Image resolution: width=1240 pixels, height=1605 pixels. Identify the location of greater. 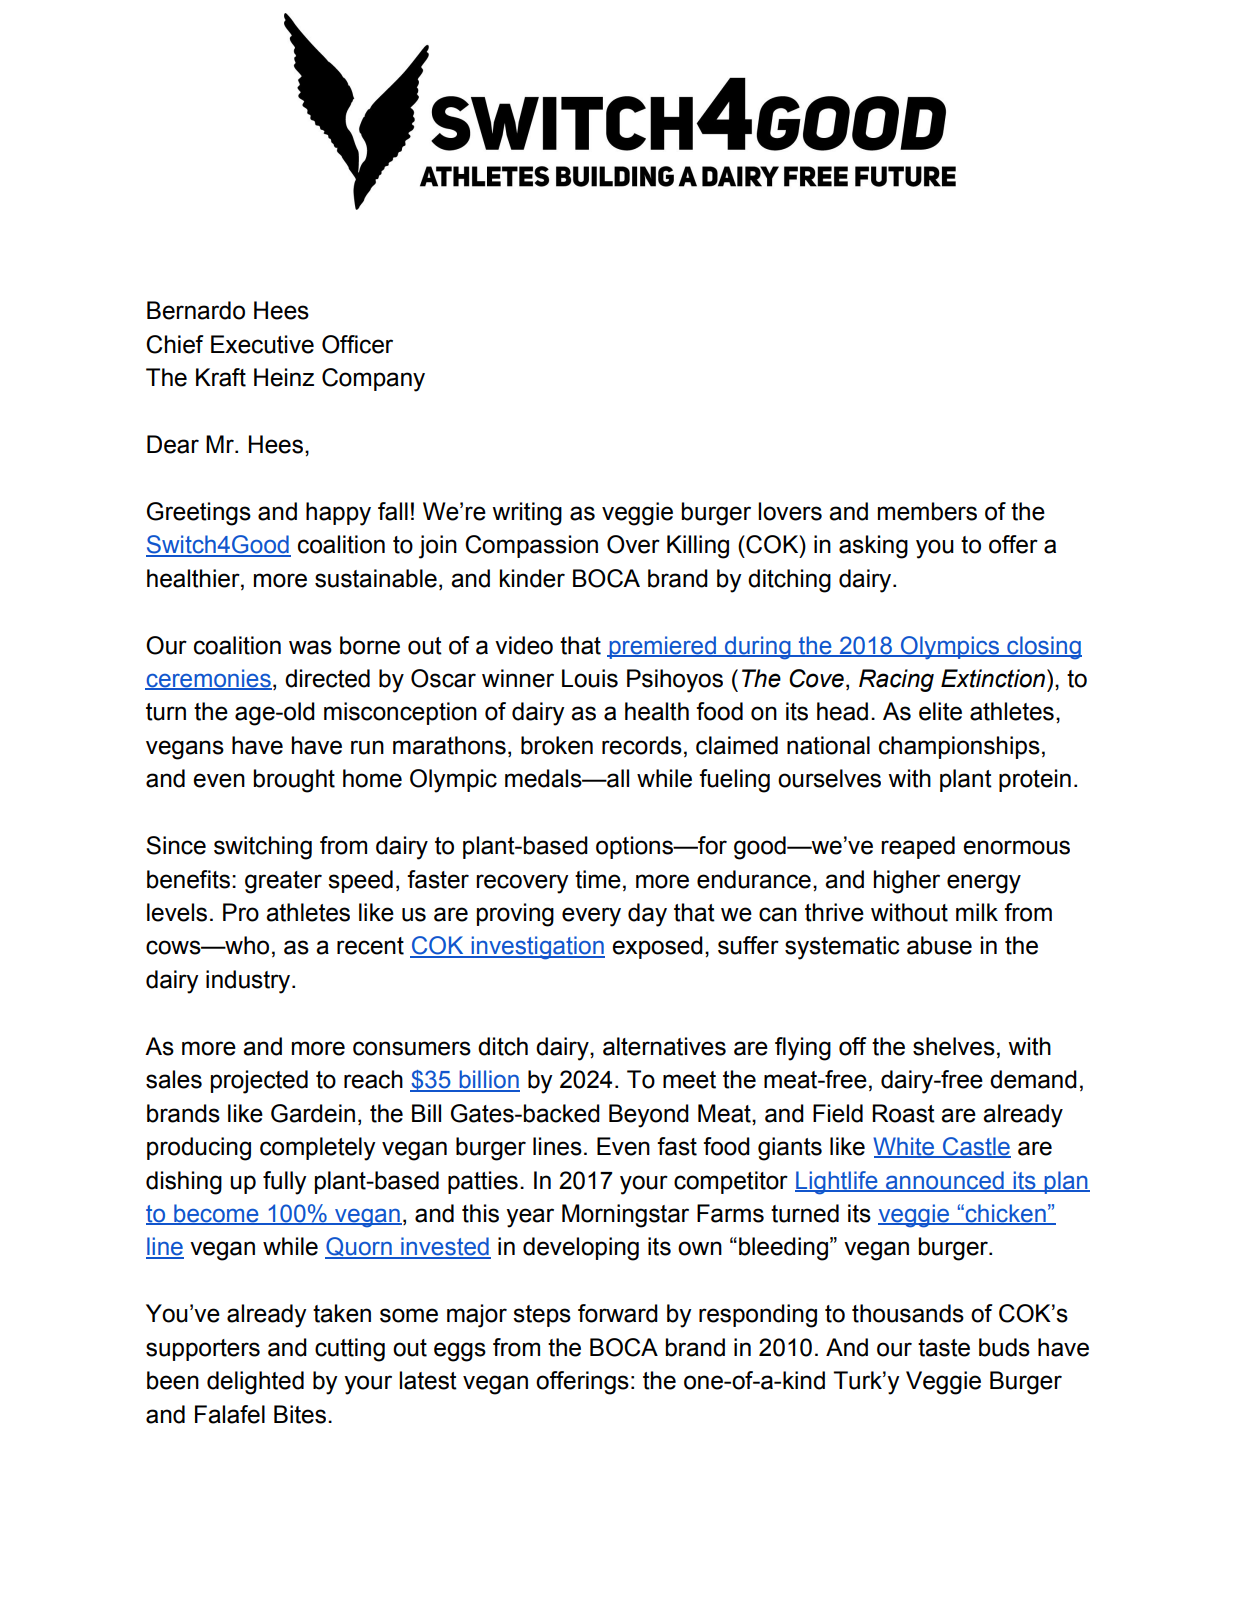
(283, 882).
